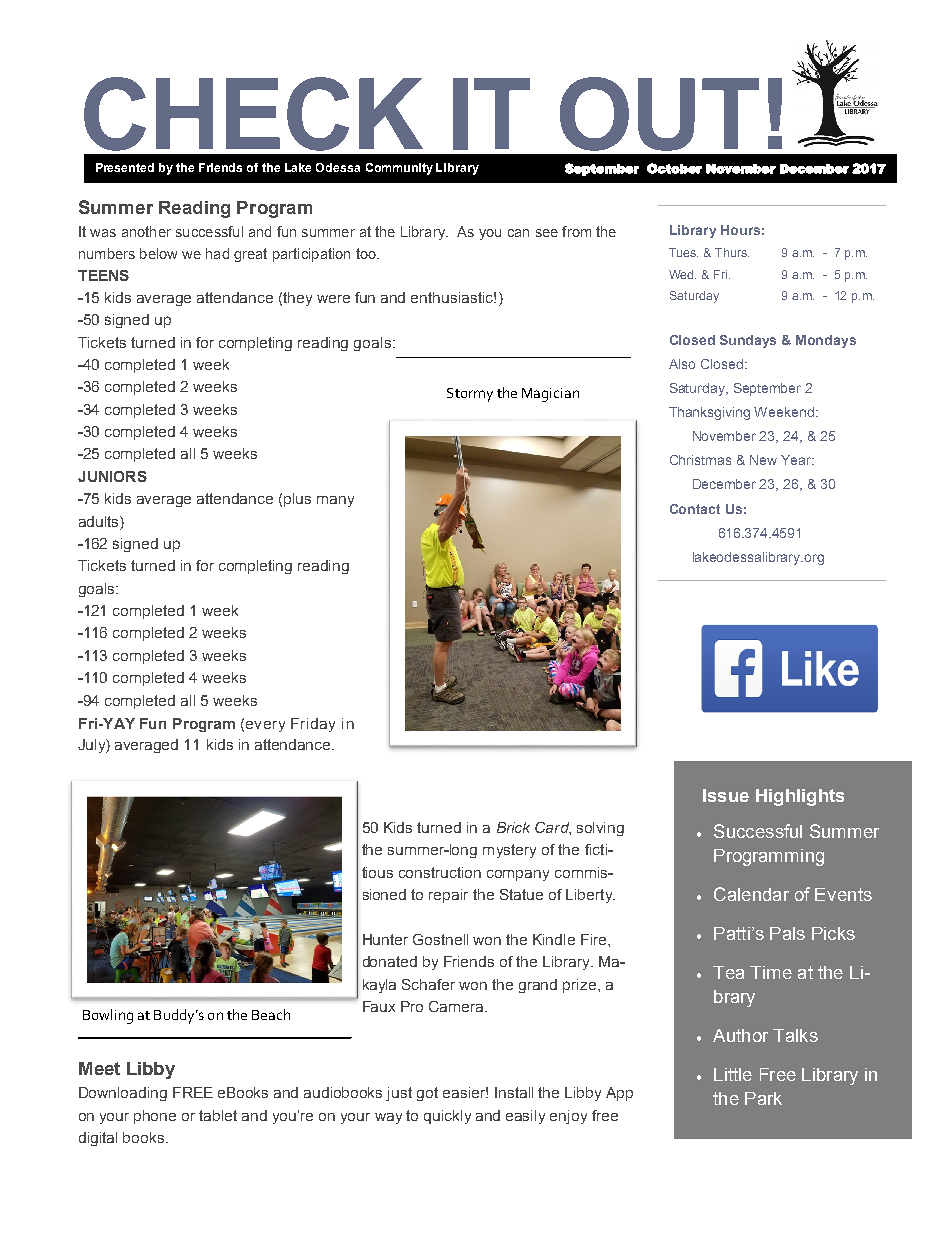 The width and height of the screenshot is (952, 1233). Describe the element at coordinates (674, 168) in the screenshot. I see `October` at that location.
